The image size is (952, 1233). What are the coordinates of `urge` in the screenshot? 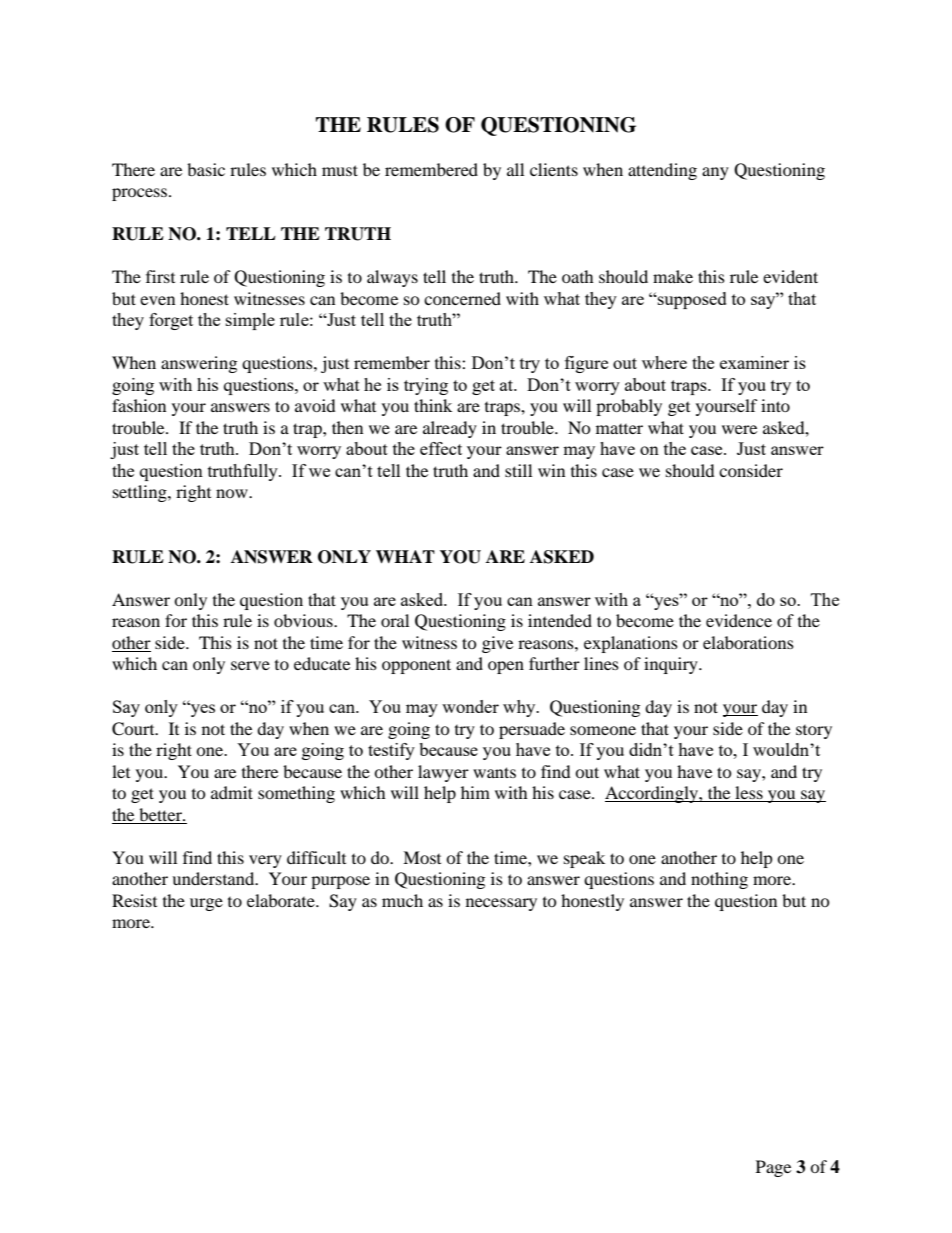 It's located at (206, 904).
